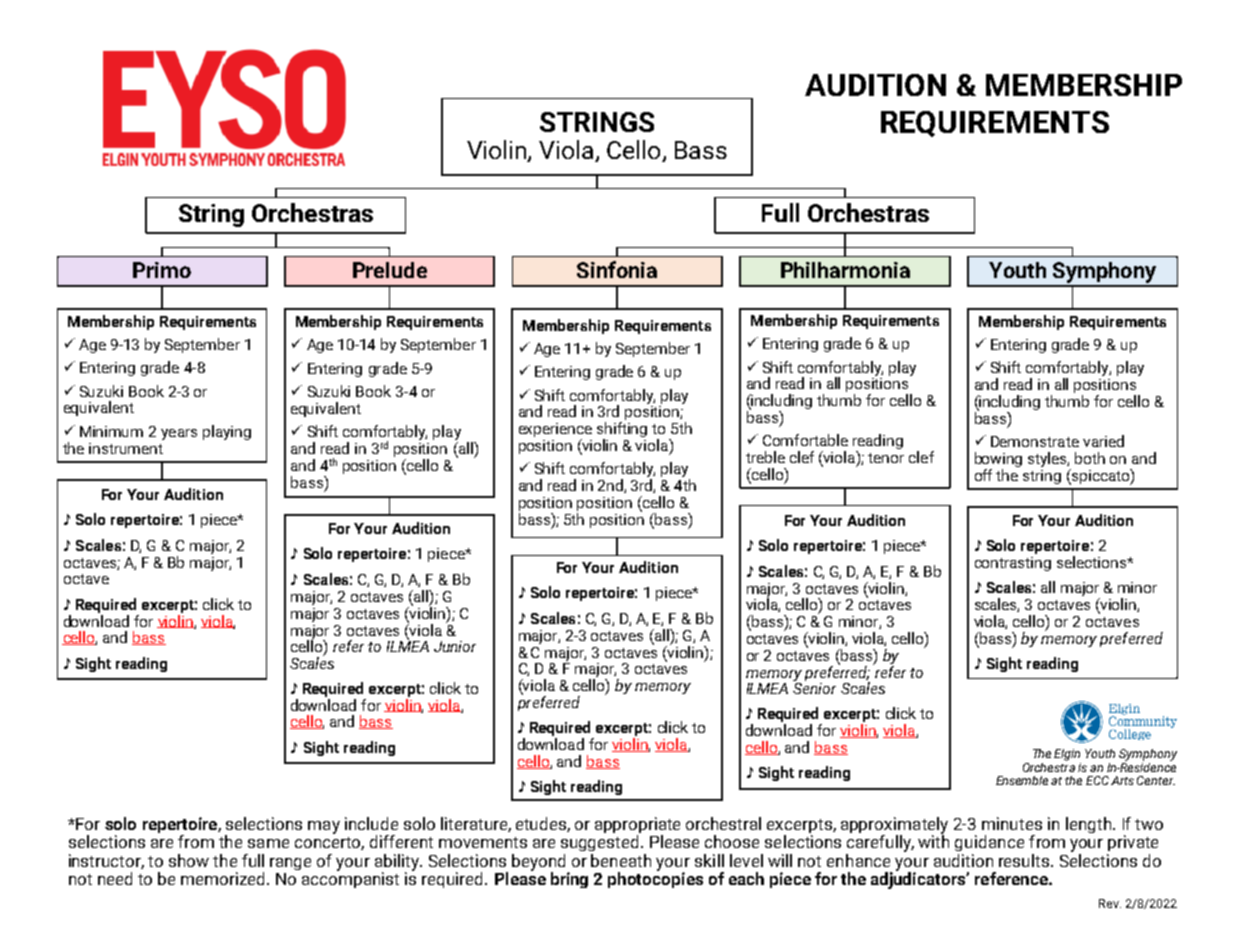  I want to click on appropriate, so click(637, 826).
